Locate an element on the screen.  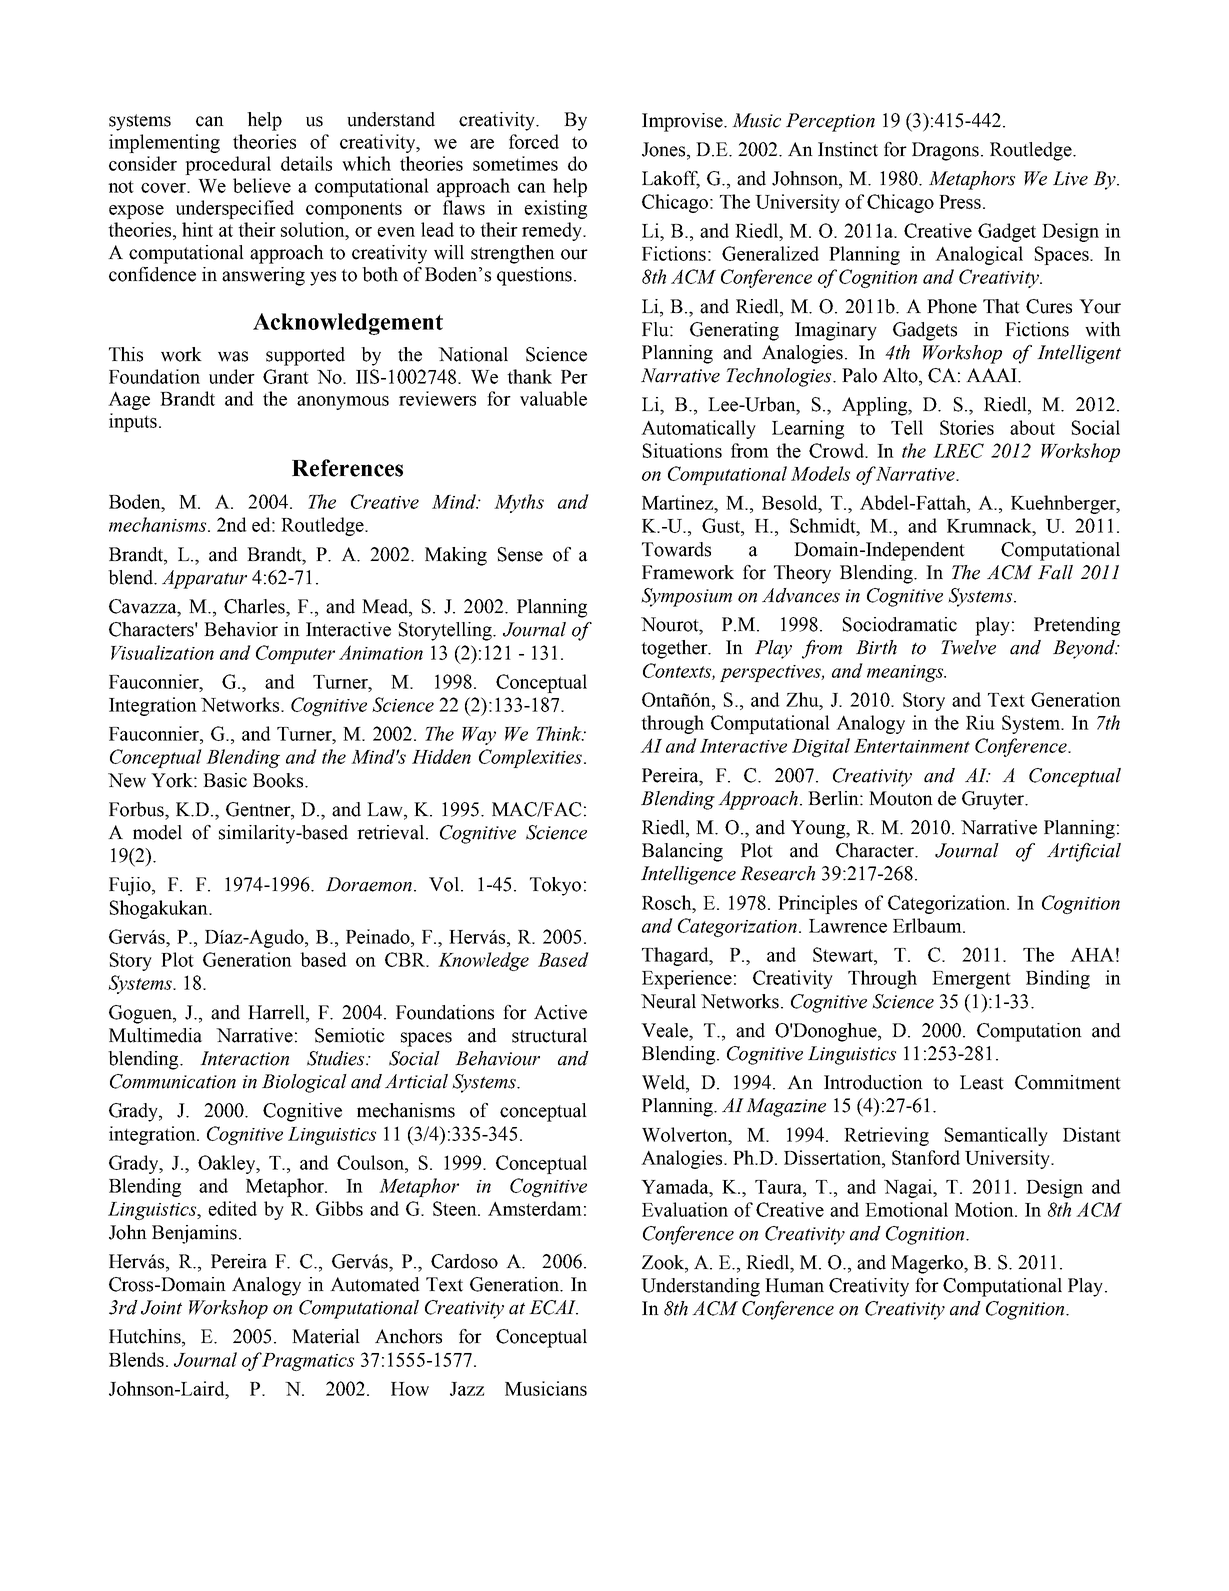
Press is located at coordinates (960, 202).
